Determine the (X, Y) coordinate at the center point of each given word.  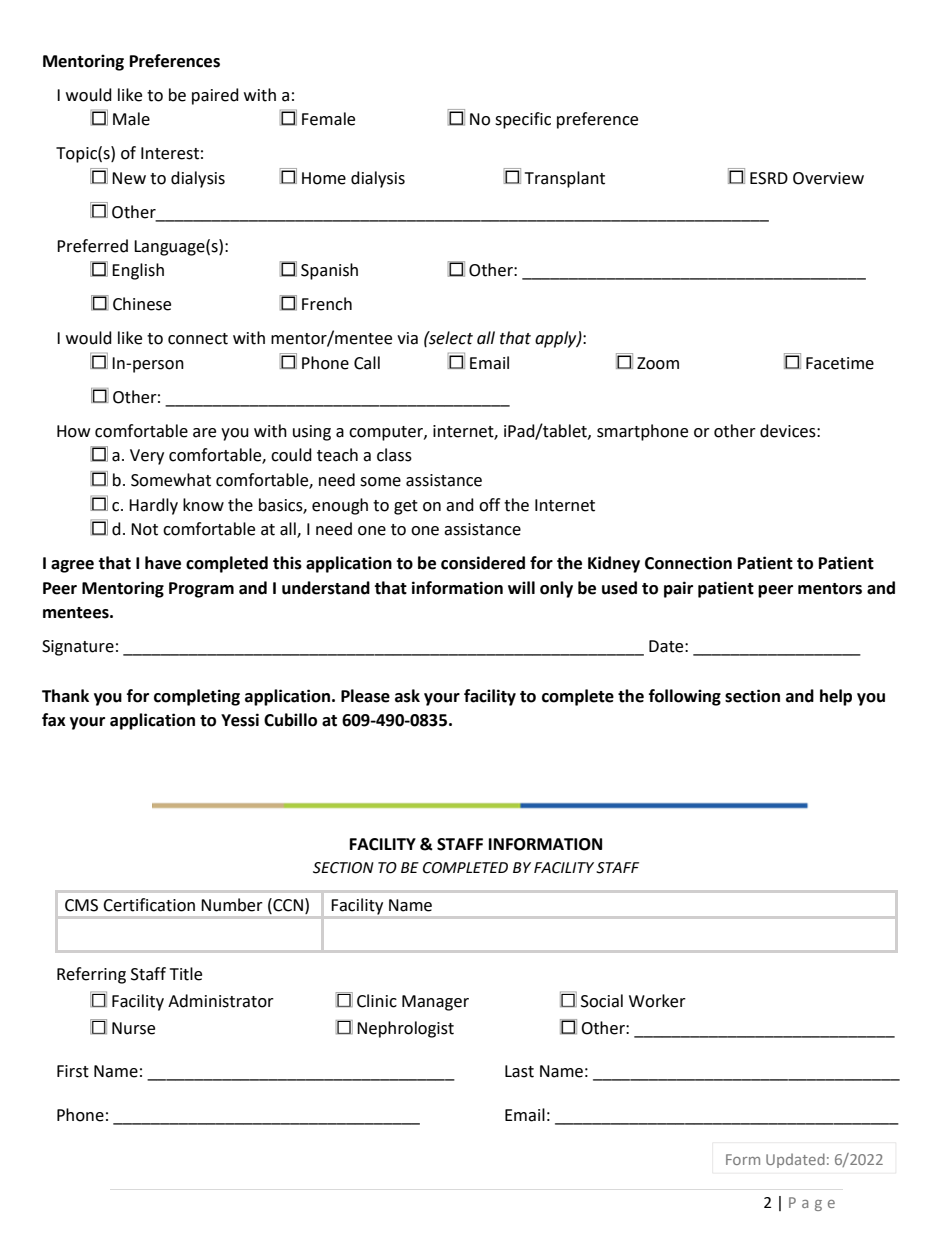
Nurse (133, 1028)
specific (523, 120)
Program (201, 590)
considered (483, 563)
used (619, 588)
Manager (435, 1003)
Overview (828, 178)
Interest (170, 153)
